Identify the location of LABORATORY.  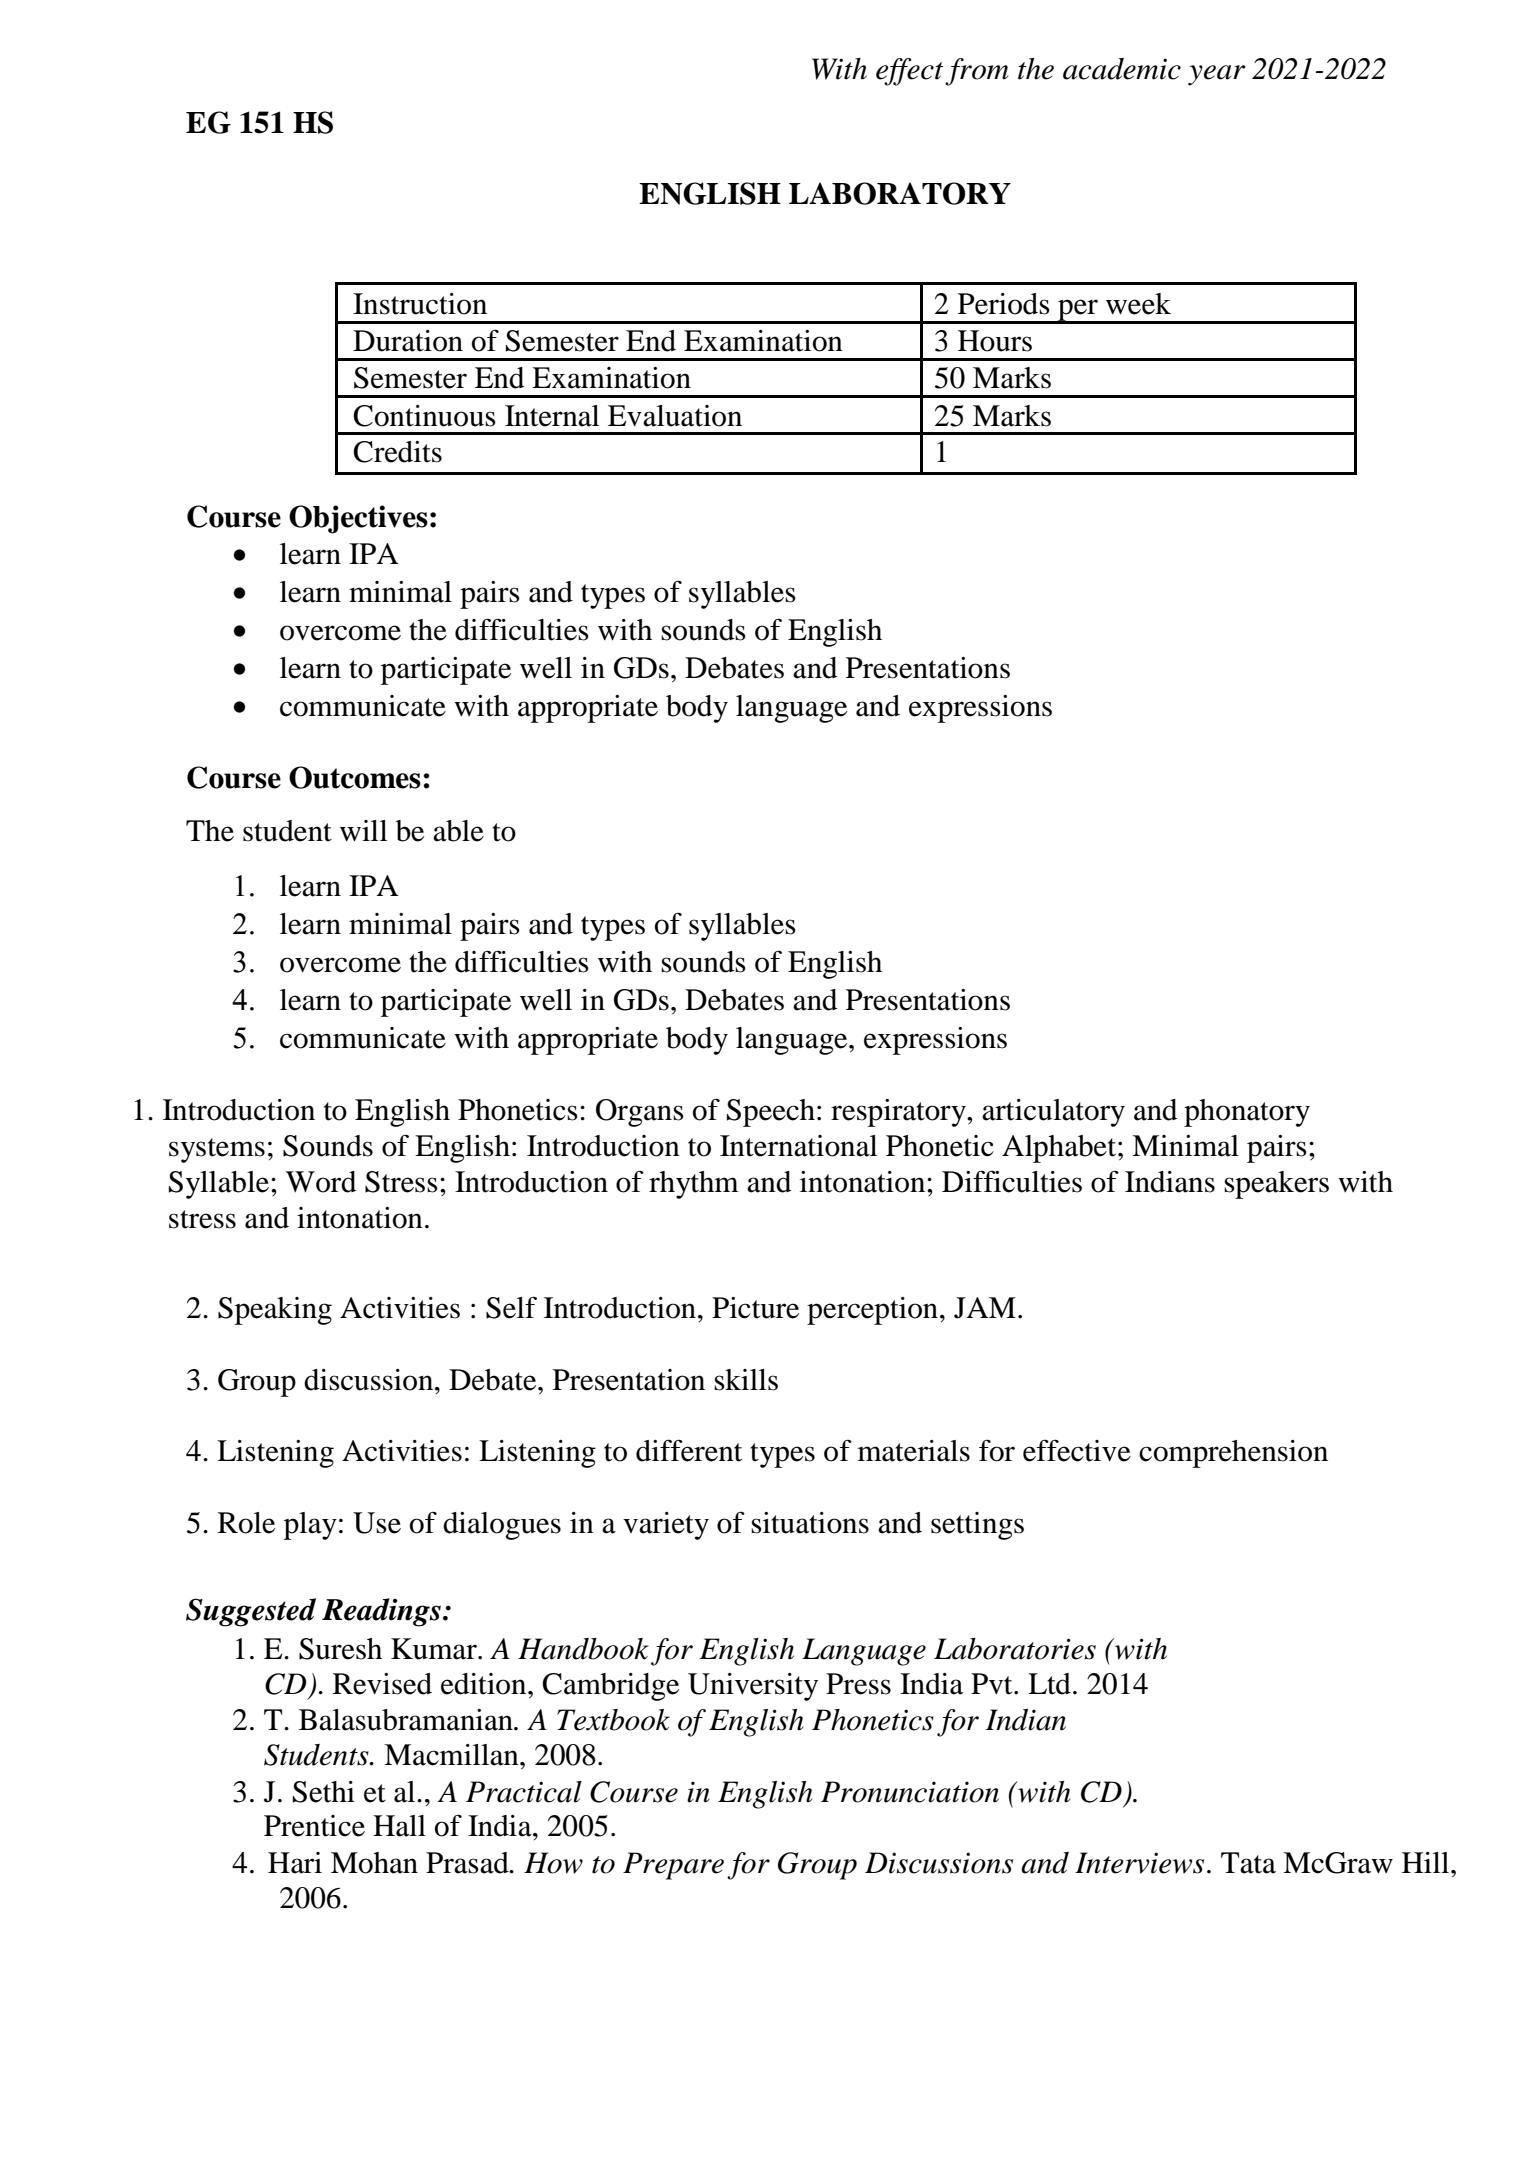
(900, 193).
